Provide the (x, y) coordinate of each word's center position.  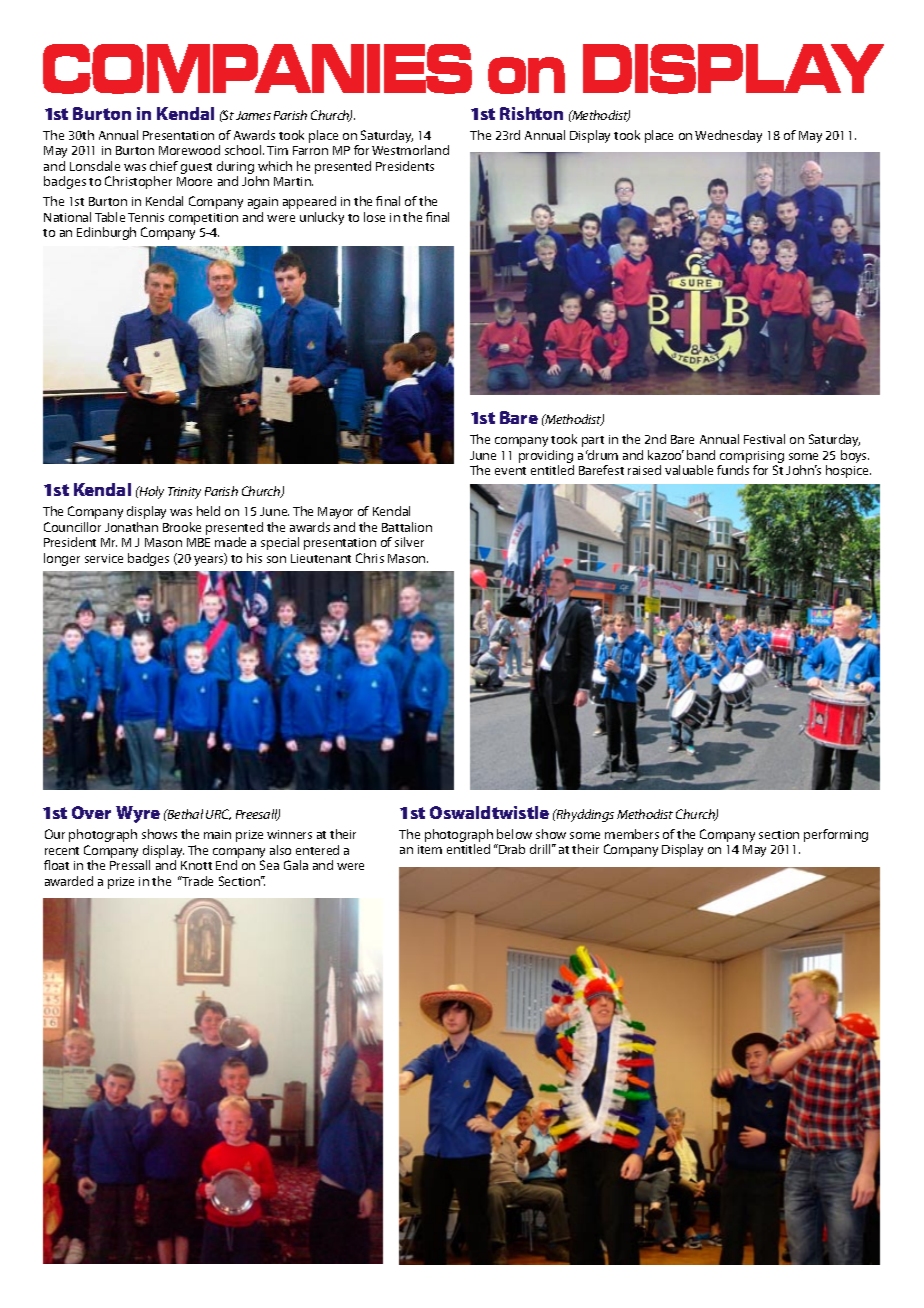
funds (733, 470)
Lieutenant (321, 558)
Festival (764, 439)
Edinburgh (106, 233)
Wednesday (728, 136)
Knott (196, 865)
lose (374, 217)
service (104, 558)
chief (164, 166)
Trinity (184, 493)
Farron (310, 150)
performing (836, 835)
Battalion (407, 527)
